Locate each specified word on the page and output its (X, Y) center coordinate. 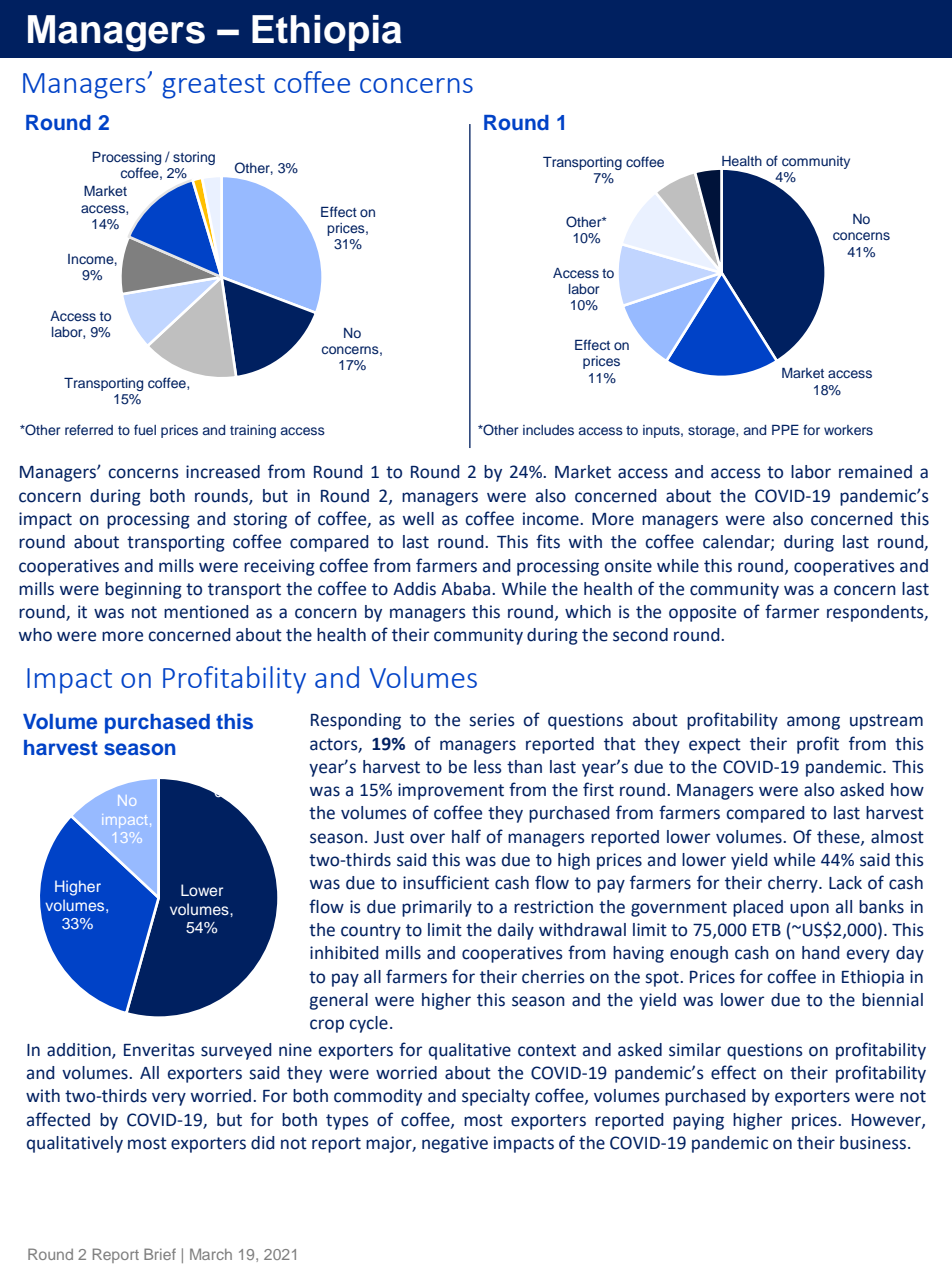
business (873, 1143)
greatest (213, 86)
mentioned (206, 612)
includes (548, 430)
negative (455, 1144)
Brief (160, 1254)
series (492, 720)
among (813, 723)
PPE (785, 430)
